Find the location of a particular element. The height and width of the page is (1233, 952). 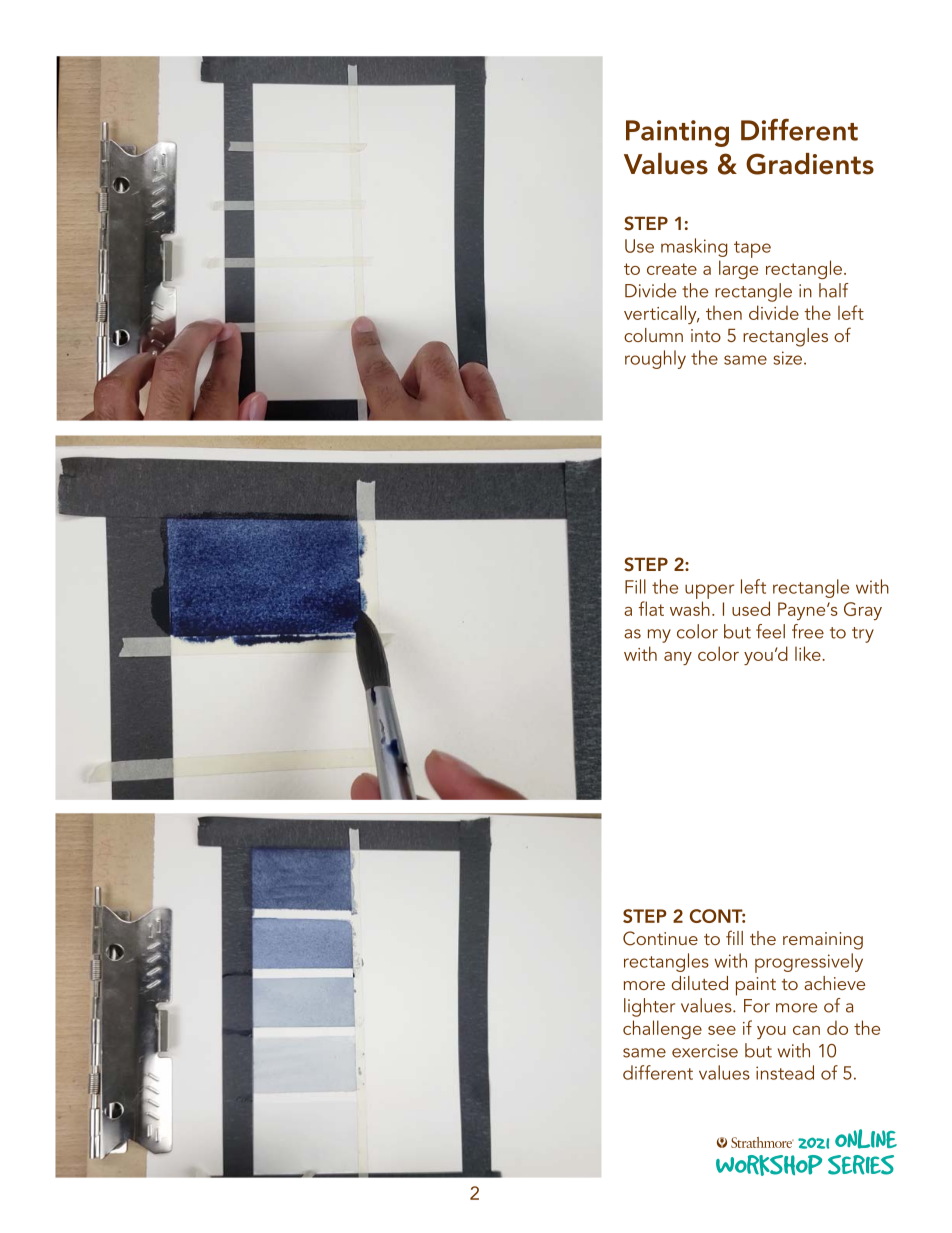

wash is located at coordinates (690, 608).
